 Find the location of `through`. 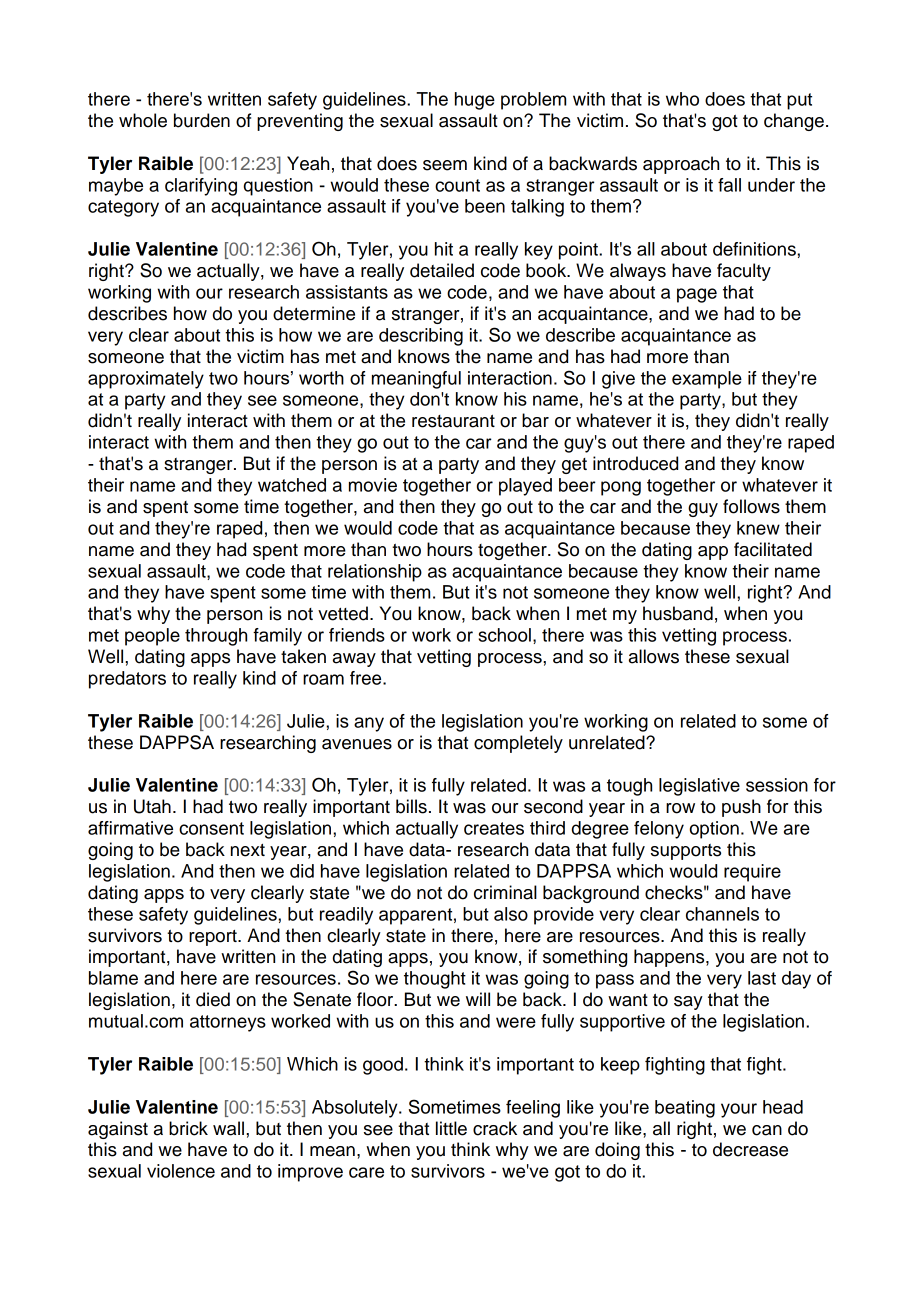

through is located at coordinates (216, 637).
